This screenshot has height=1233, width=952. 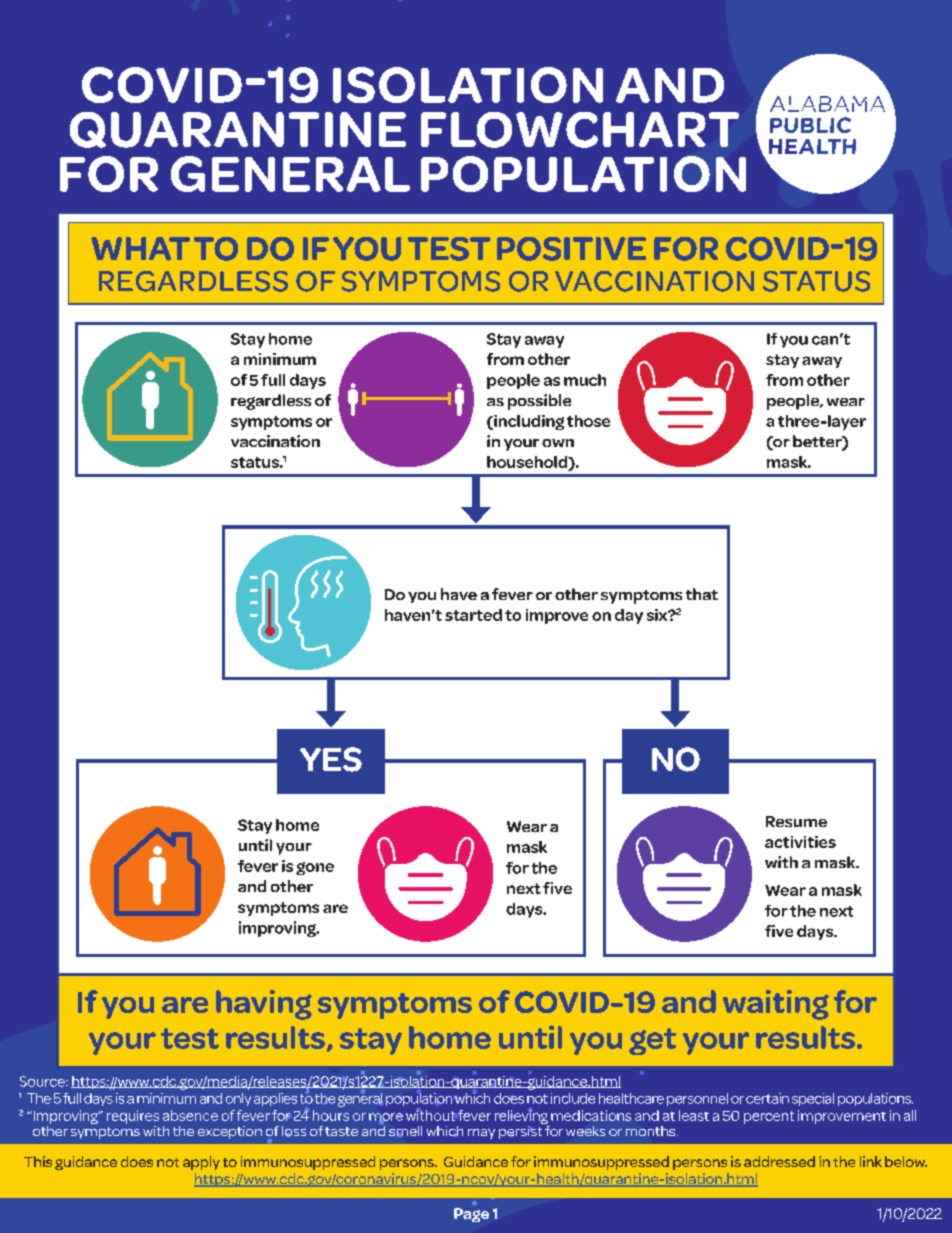 What do you see at coordinates (315, 868) in the screenshot?
I see `gone` at bounding box center [315, 868].
